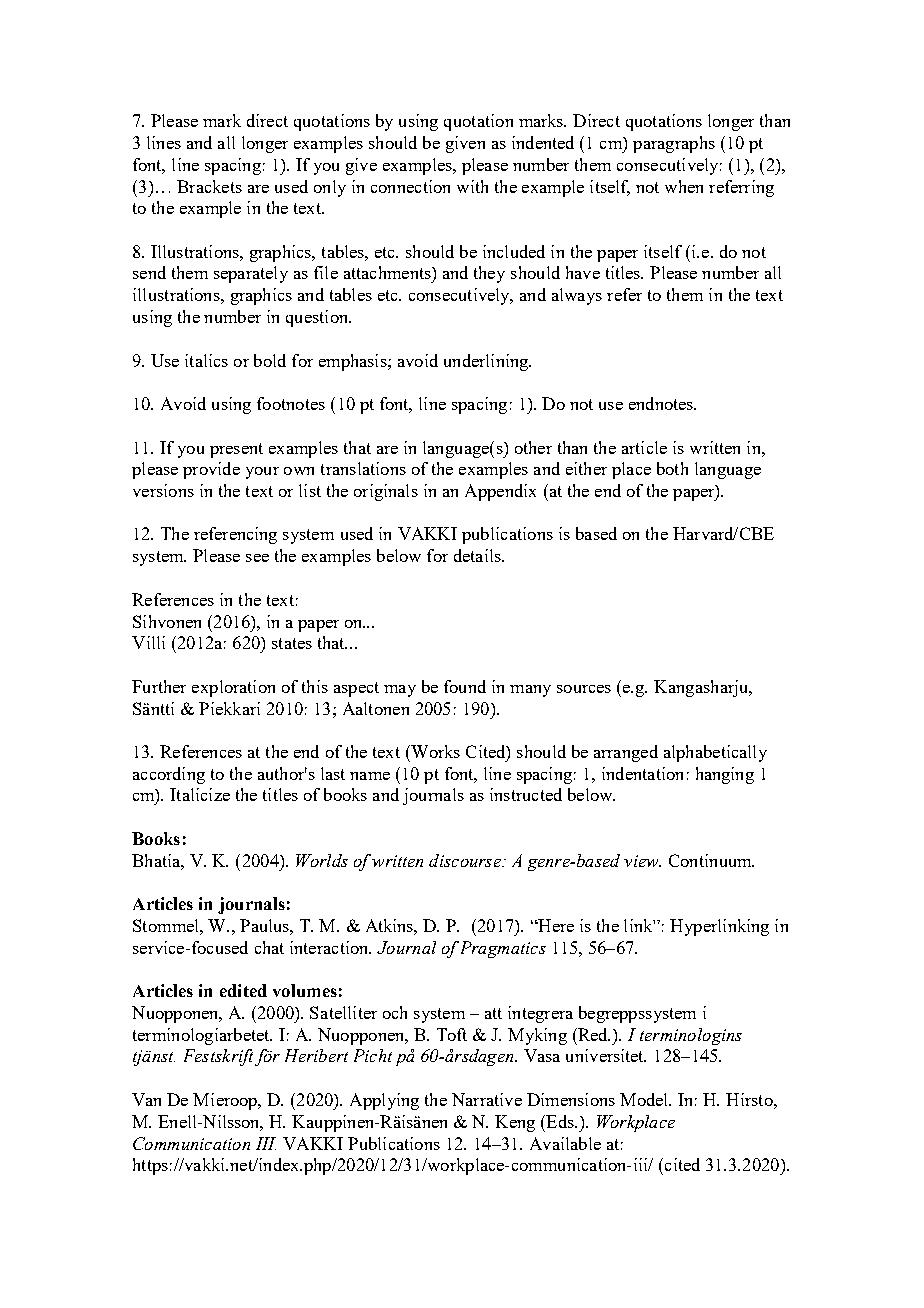 The height and width of the screenshot is (1308, 924). I want to click on Van, so click(146, 1099).
